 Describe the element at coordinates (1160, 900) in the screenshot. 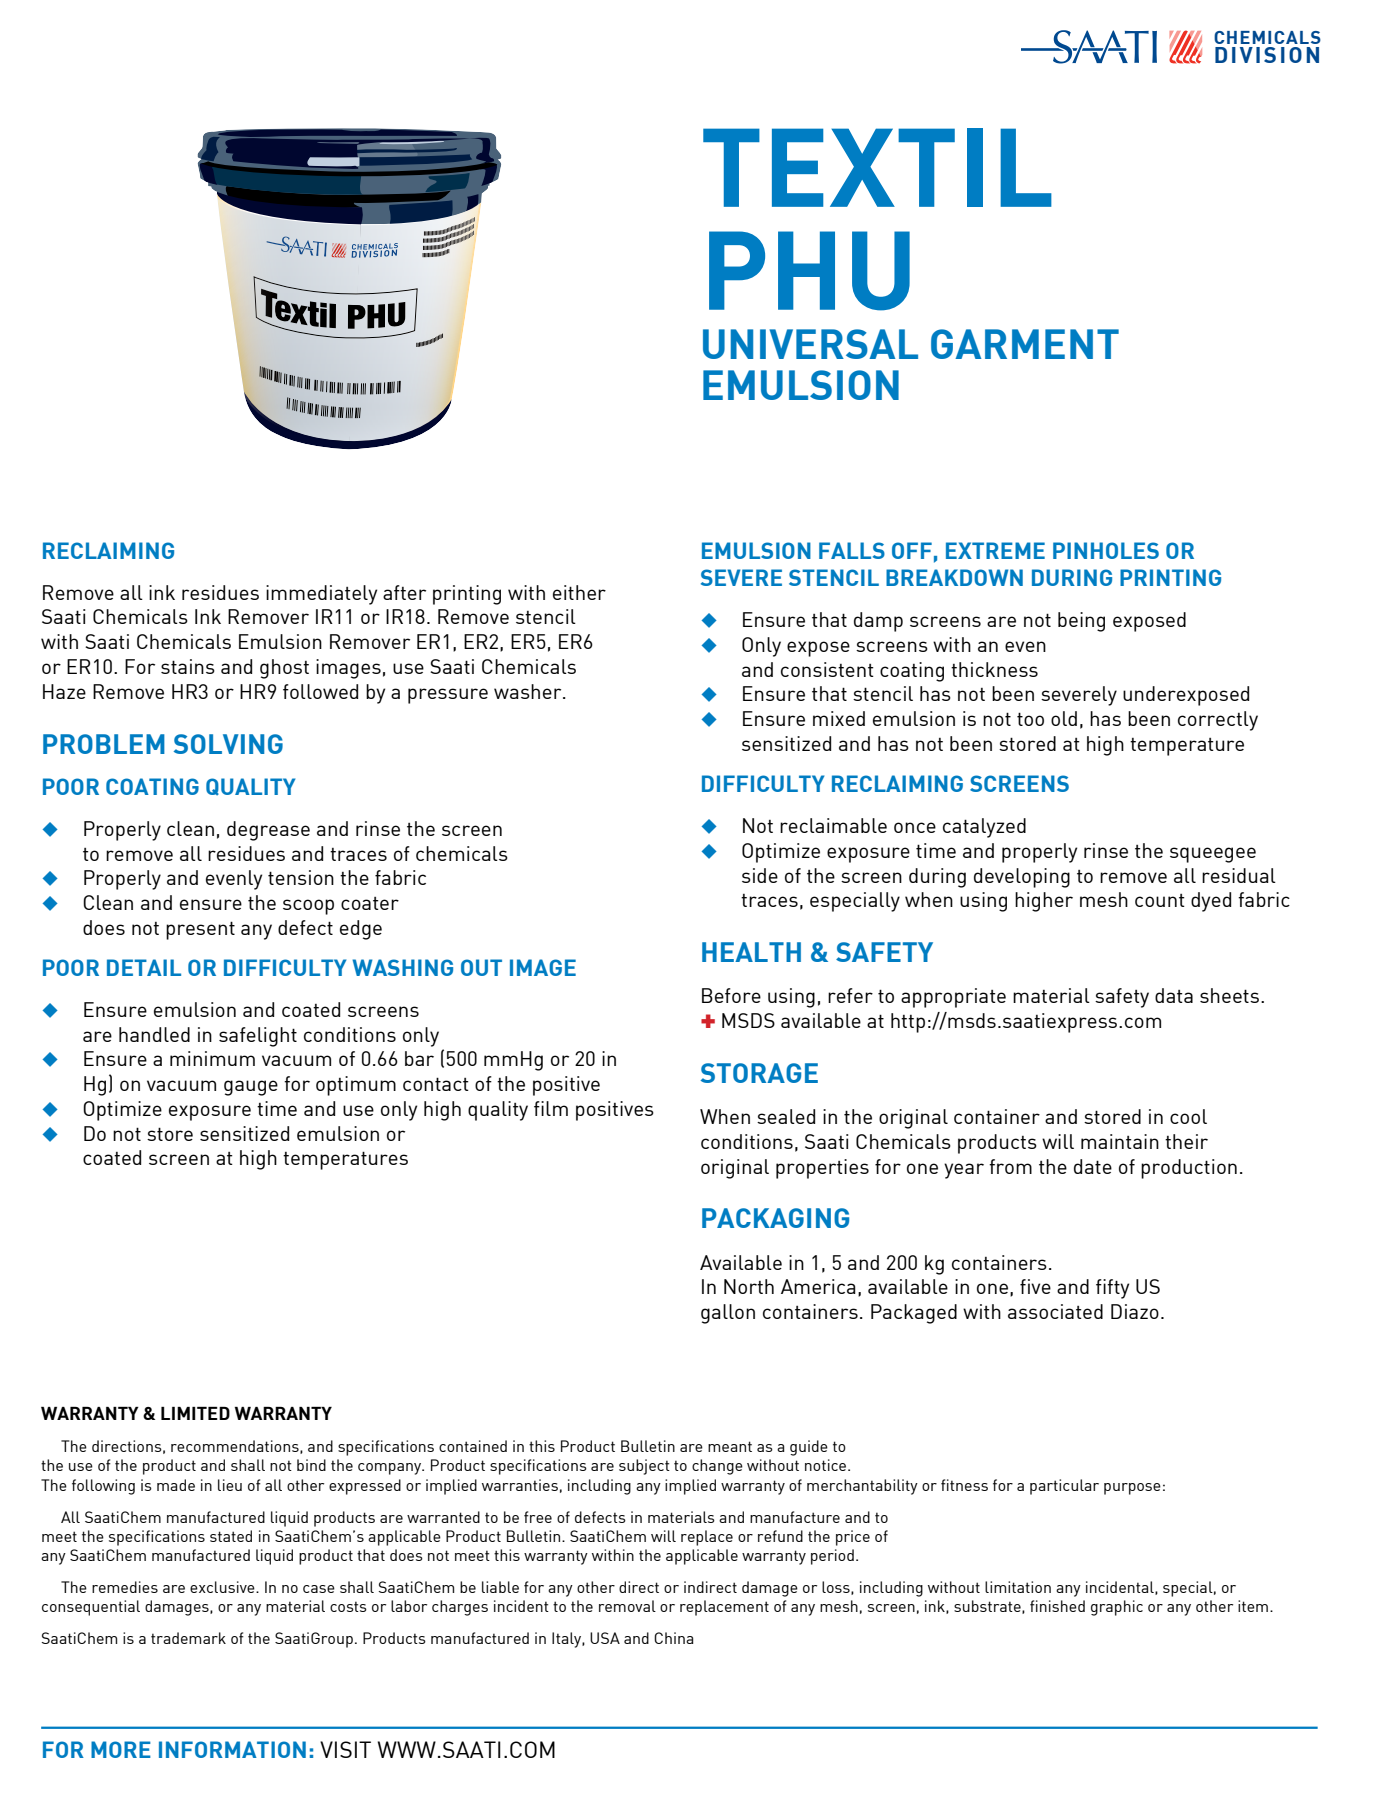

I see `count` at that location.
